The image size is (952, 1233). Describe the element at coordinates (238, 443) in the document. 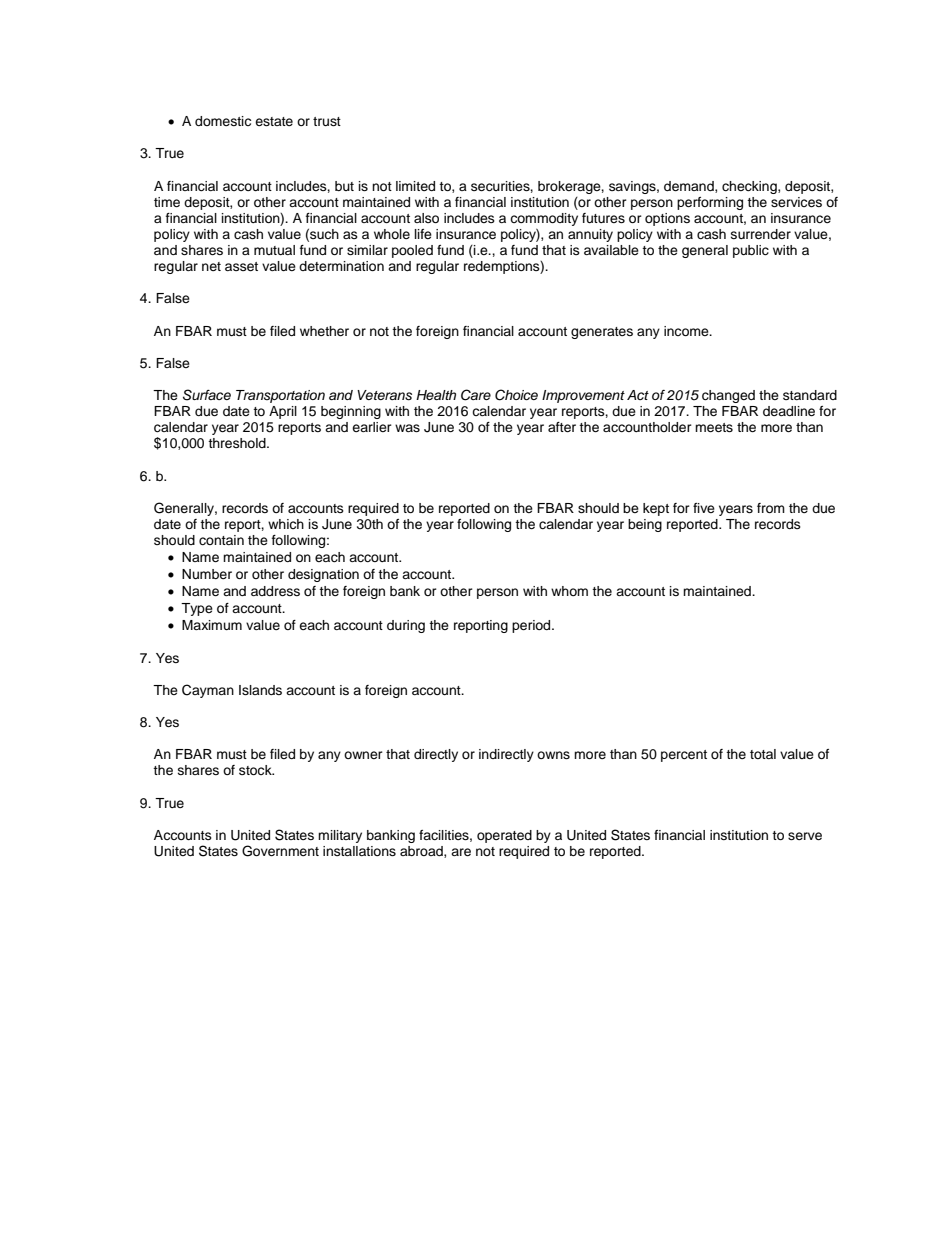

I see `threshold` at that location.
